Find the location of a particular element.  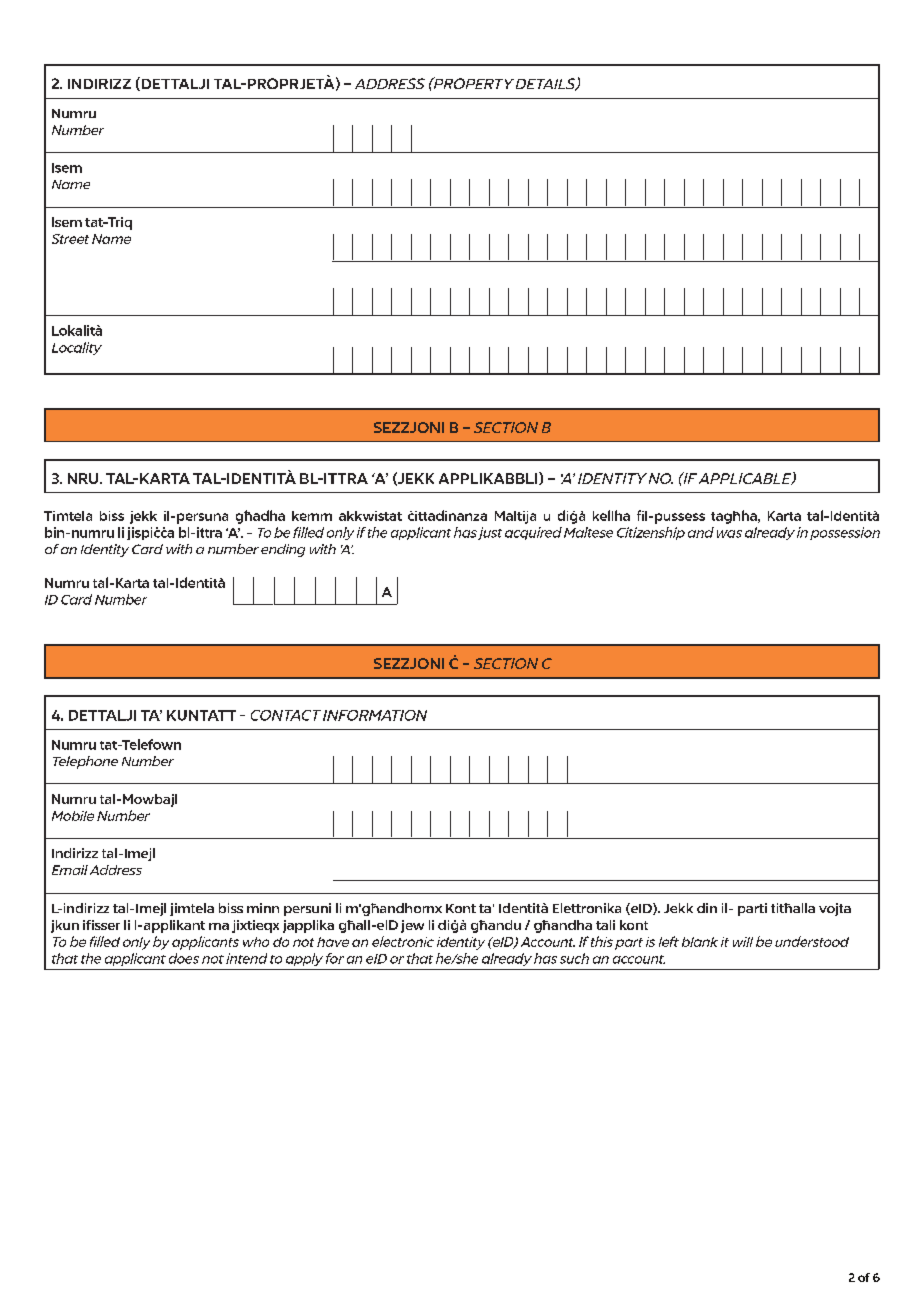

was is located at coordinates (729, 534).
